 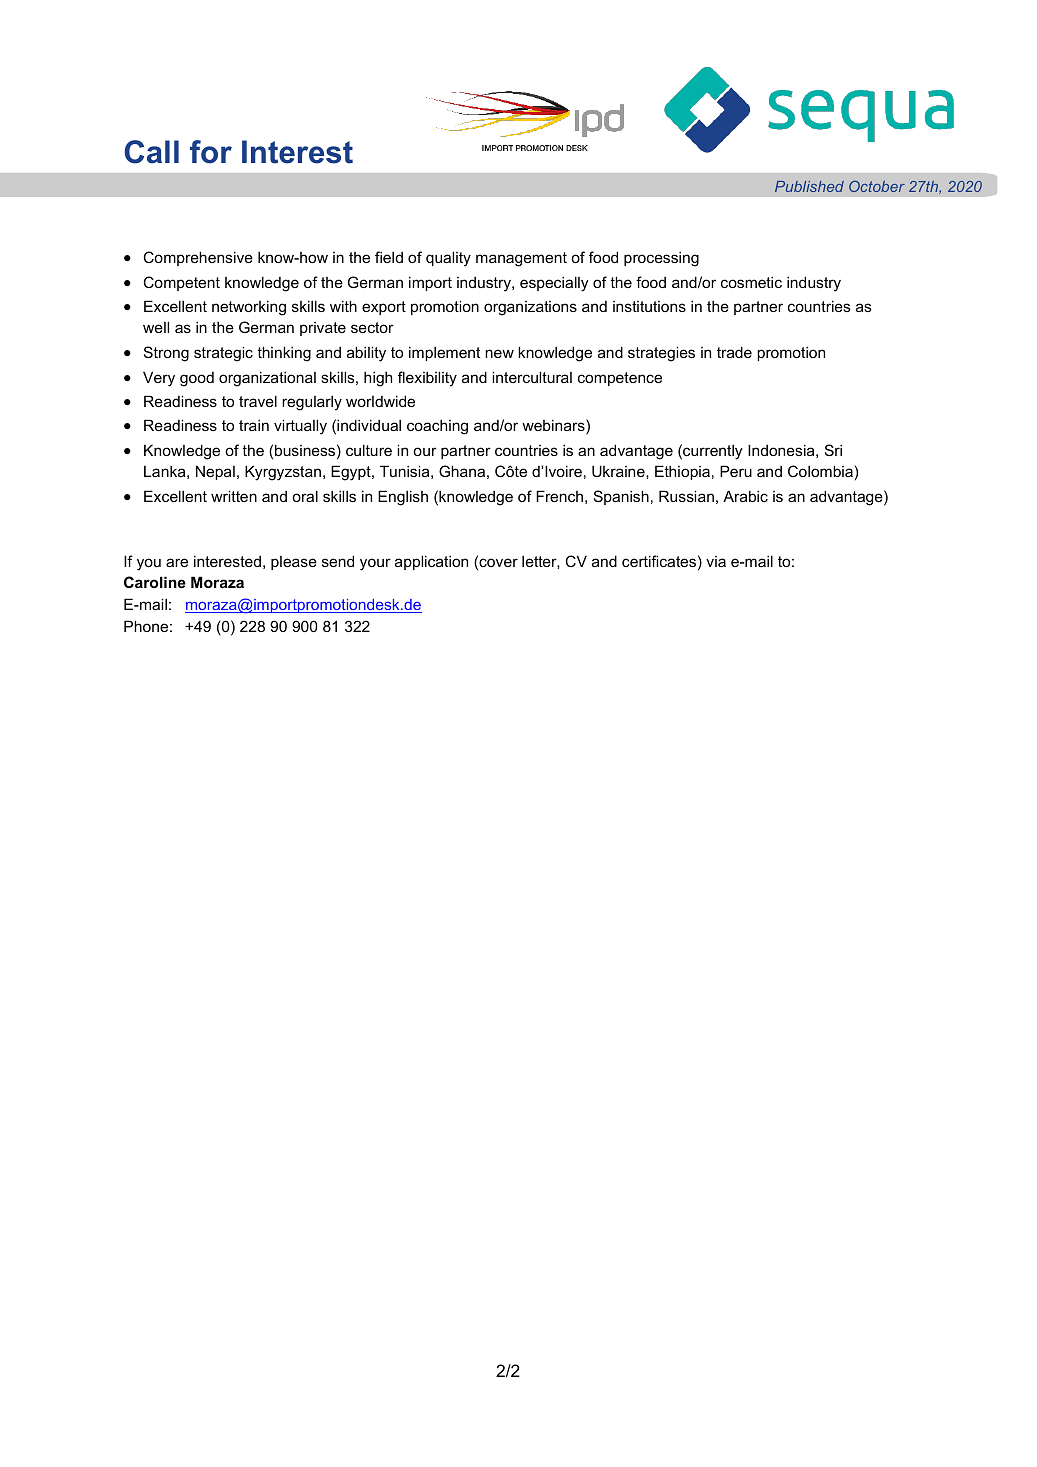 What do you see at coordinates (532, 377) in the image?
I see `intercultural` at bounding box center [532, 377].
